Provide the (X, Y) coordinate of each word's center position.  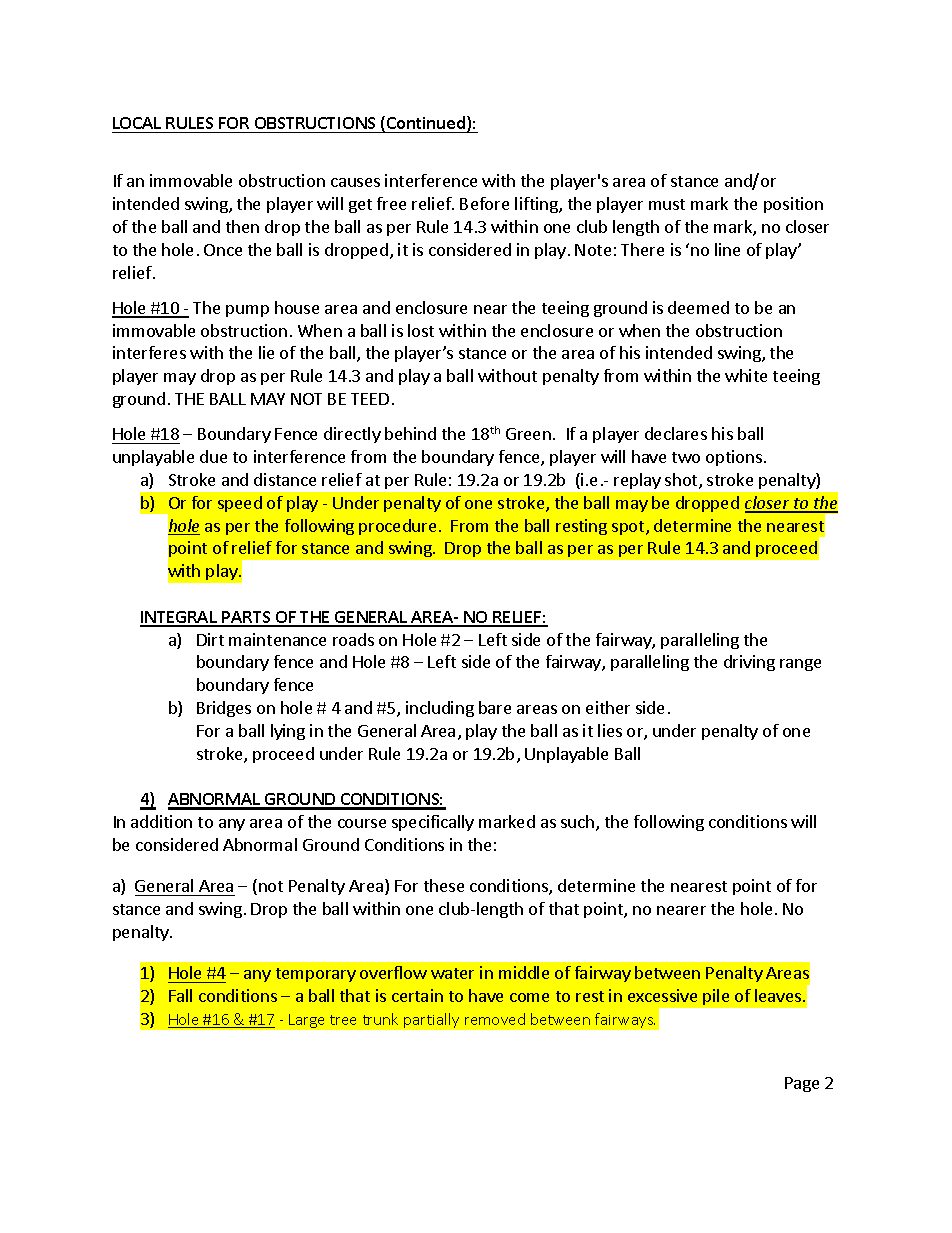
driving (749, 663)
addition (161, 821)
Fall (180, 995)
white (746, 375)
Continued (426, 124)
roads (353, 639)
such (579, 823)
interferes (149, 352)
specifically (433, 823)
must (667, 204)
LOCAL (137, 123)
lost (421, 330)
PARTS (246, 618)
